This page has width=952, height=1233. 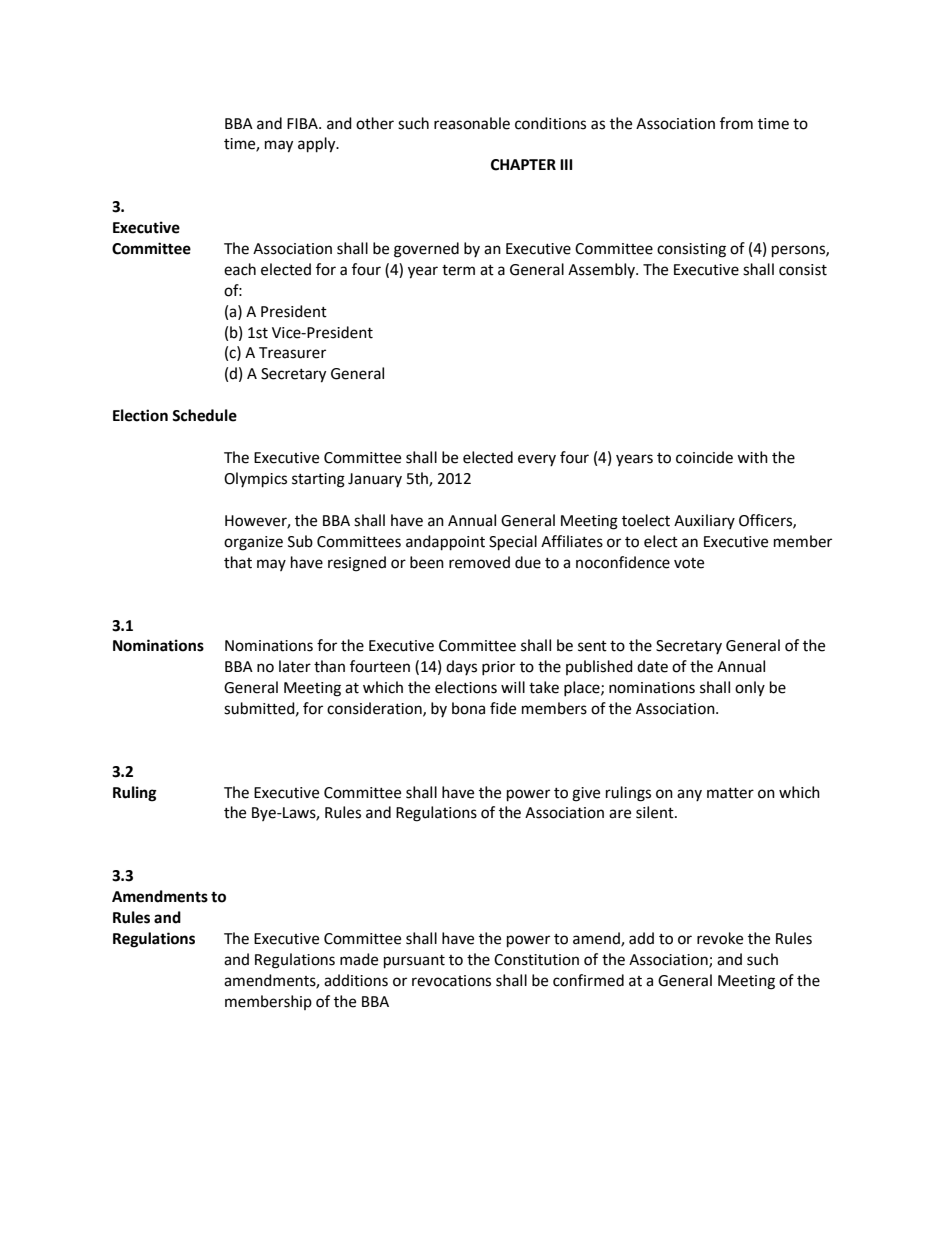 What do you see at coordinates (472, 123) in the page?
I see `reasonable` at bounding box center [472, 123].
